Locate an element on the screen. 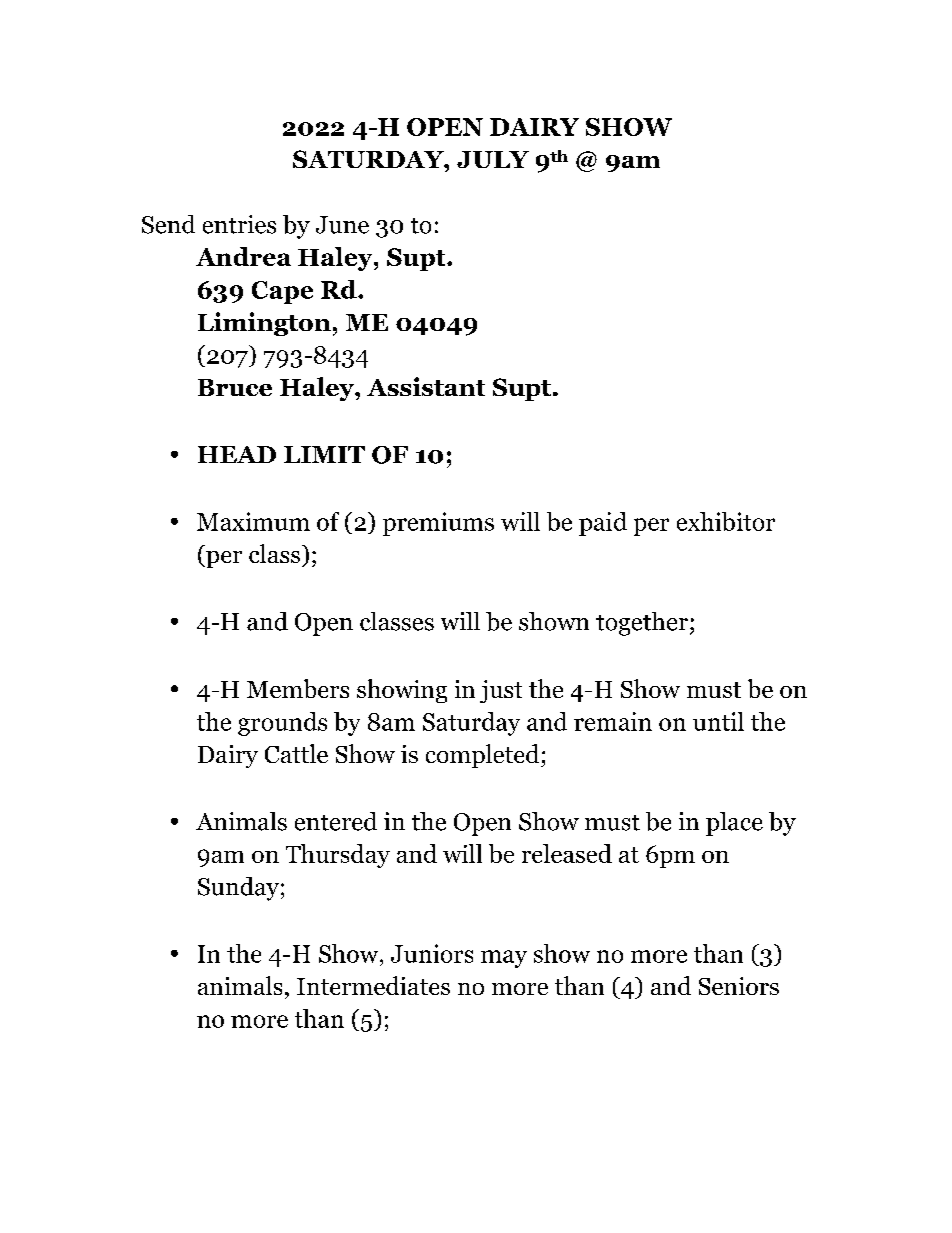 Image resolution: width=952 pixels, height=1233 pixels. Juniors is located at coordinates (432, 953).
